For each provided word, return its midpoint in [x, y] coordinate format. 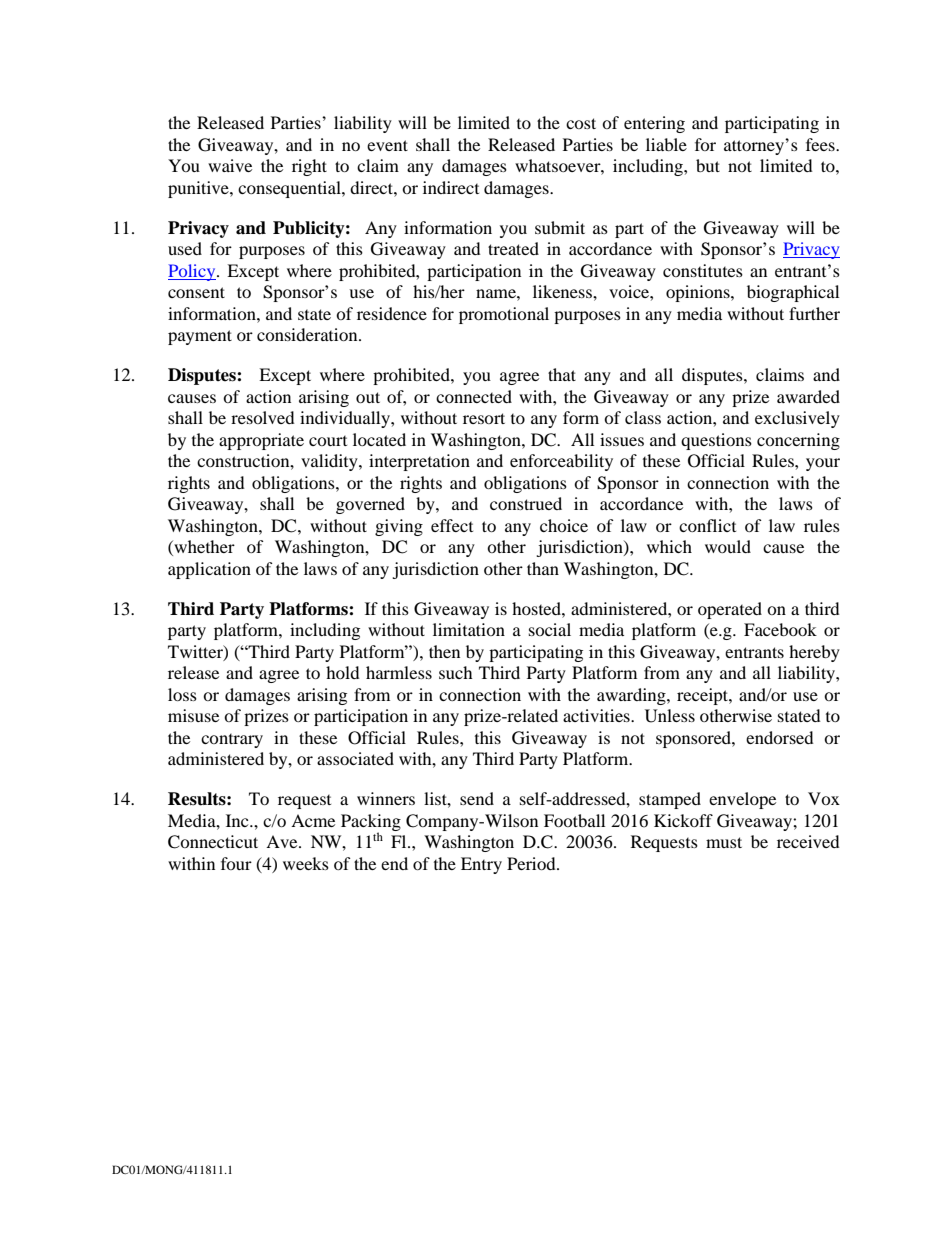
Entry [481, 865]
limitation [469, 629]
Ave [283, 841]
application [209, 570]
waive [230, 165]
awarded [808, 396]
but [708, 165]
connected [474, 396]
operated [730, 610]
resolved [263, 417]
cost [581, 123]
